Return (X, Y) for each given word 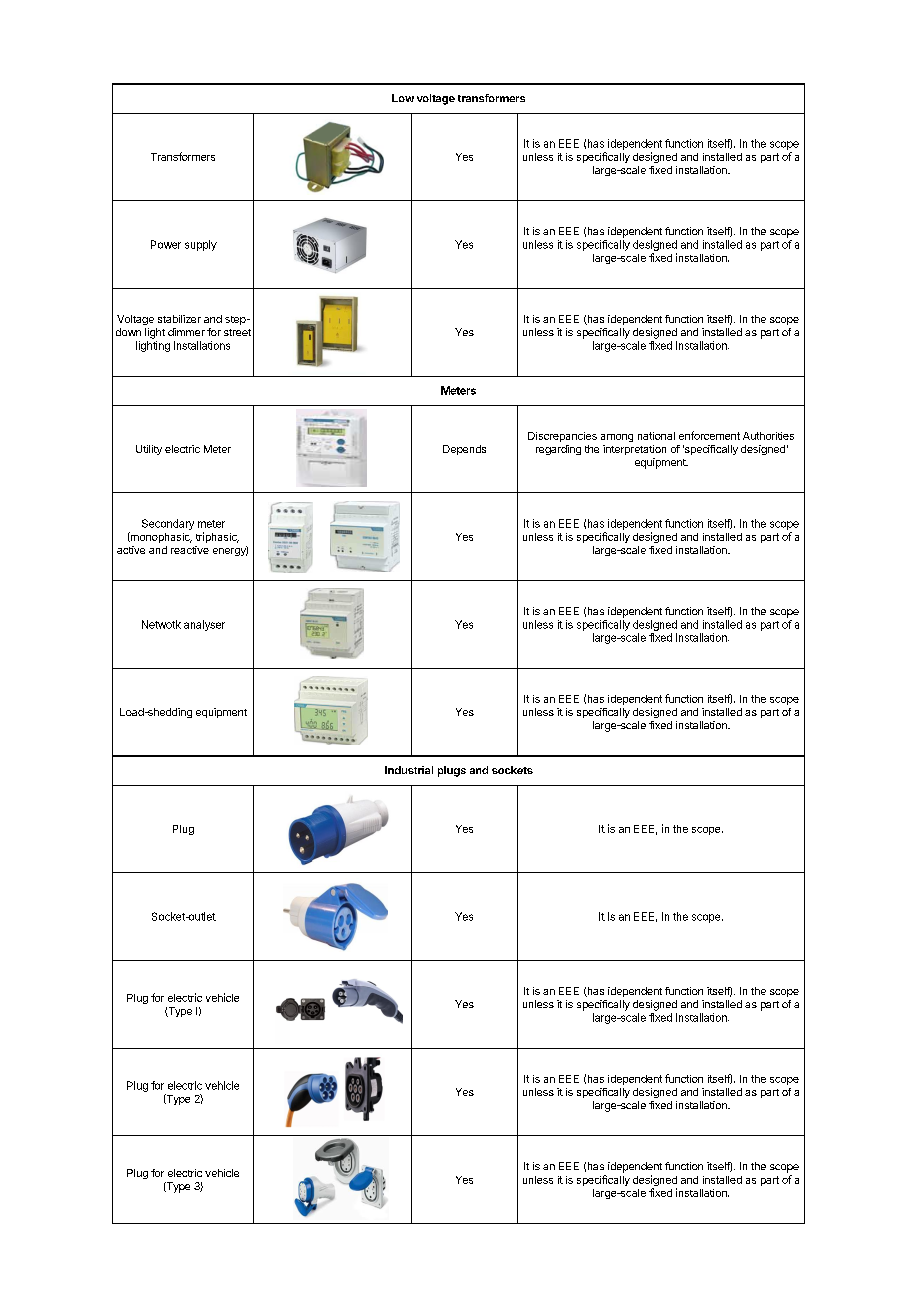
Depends (464, 450)
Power (166, 244)
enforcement (709, 435)
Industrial (409, 770)
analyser (204, 625)
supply (201, 245)
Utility (149, 450)
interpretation (634, 450)
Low (403, 98)
